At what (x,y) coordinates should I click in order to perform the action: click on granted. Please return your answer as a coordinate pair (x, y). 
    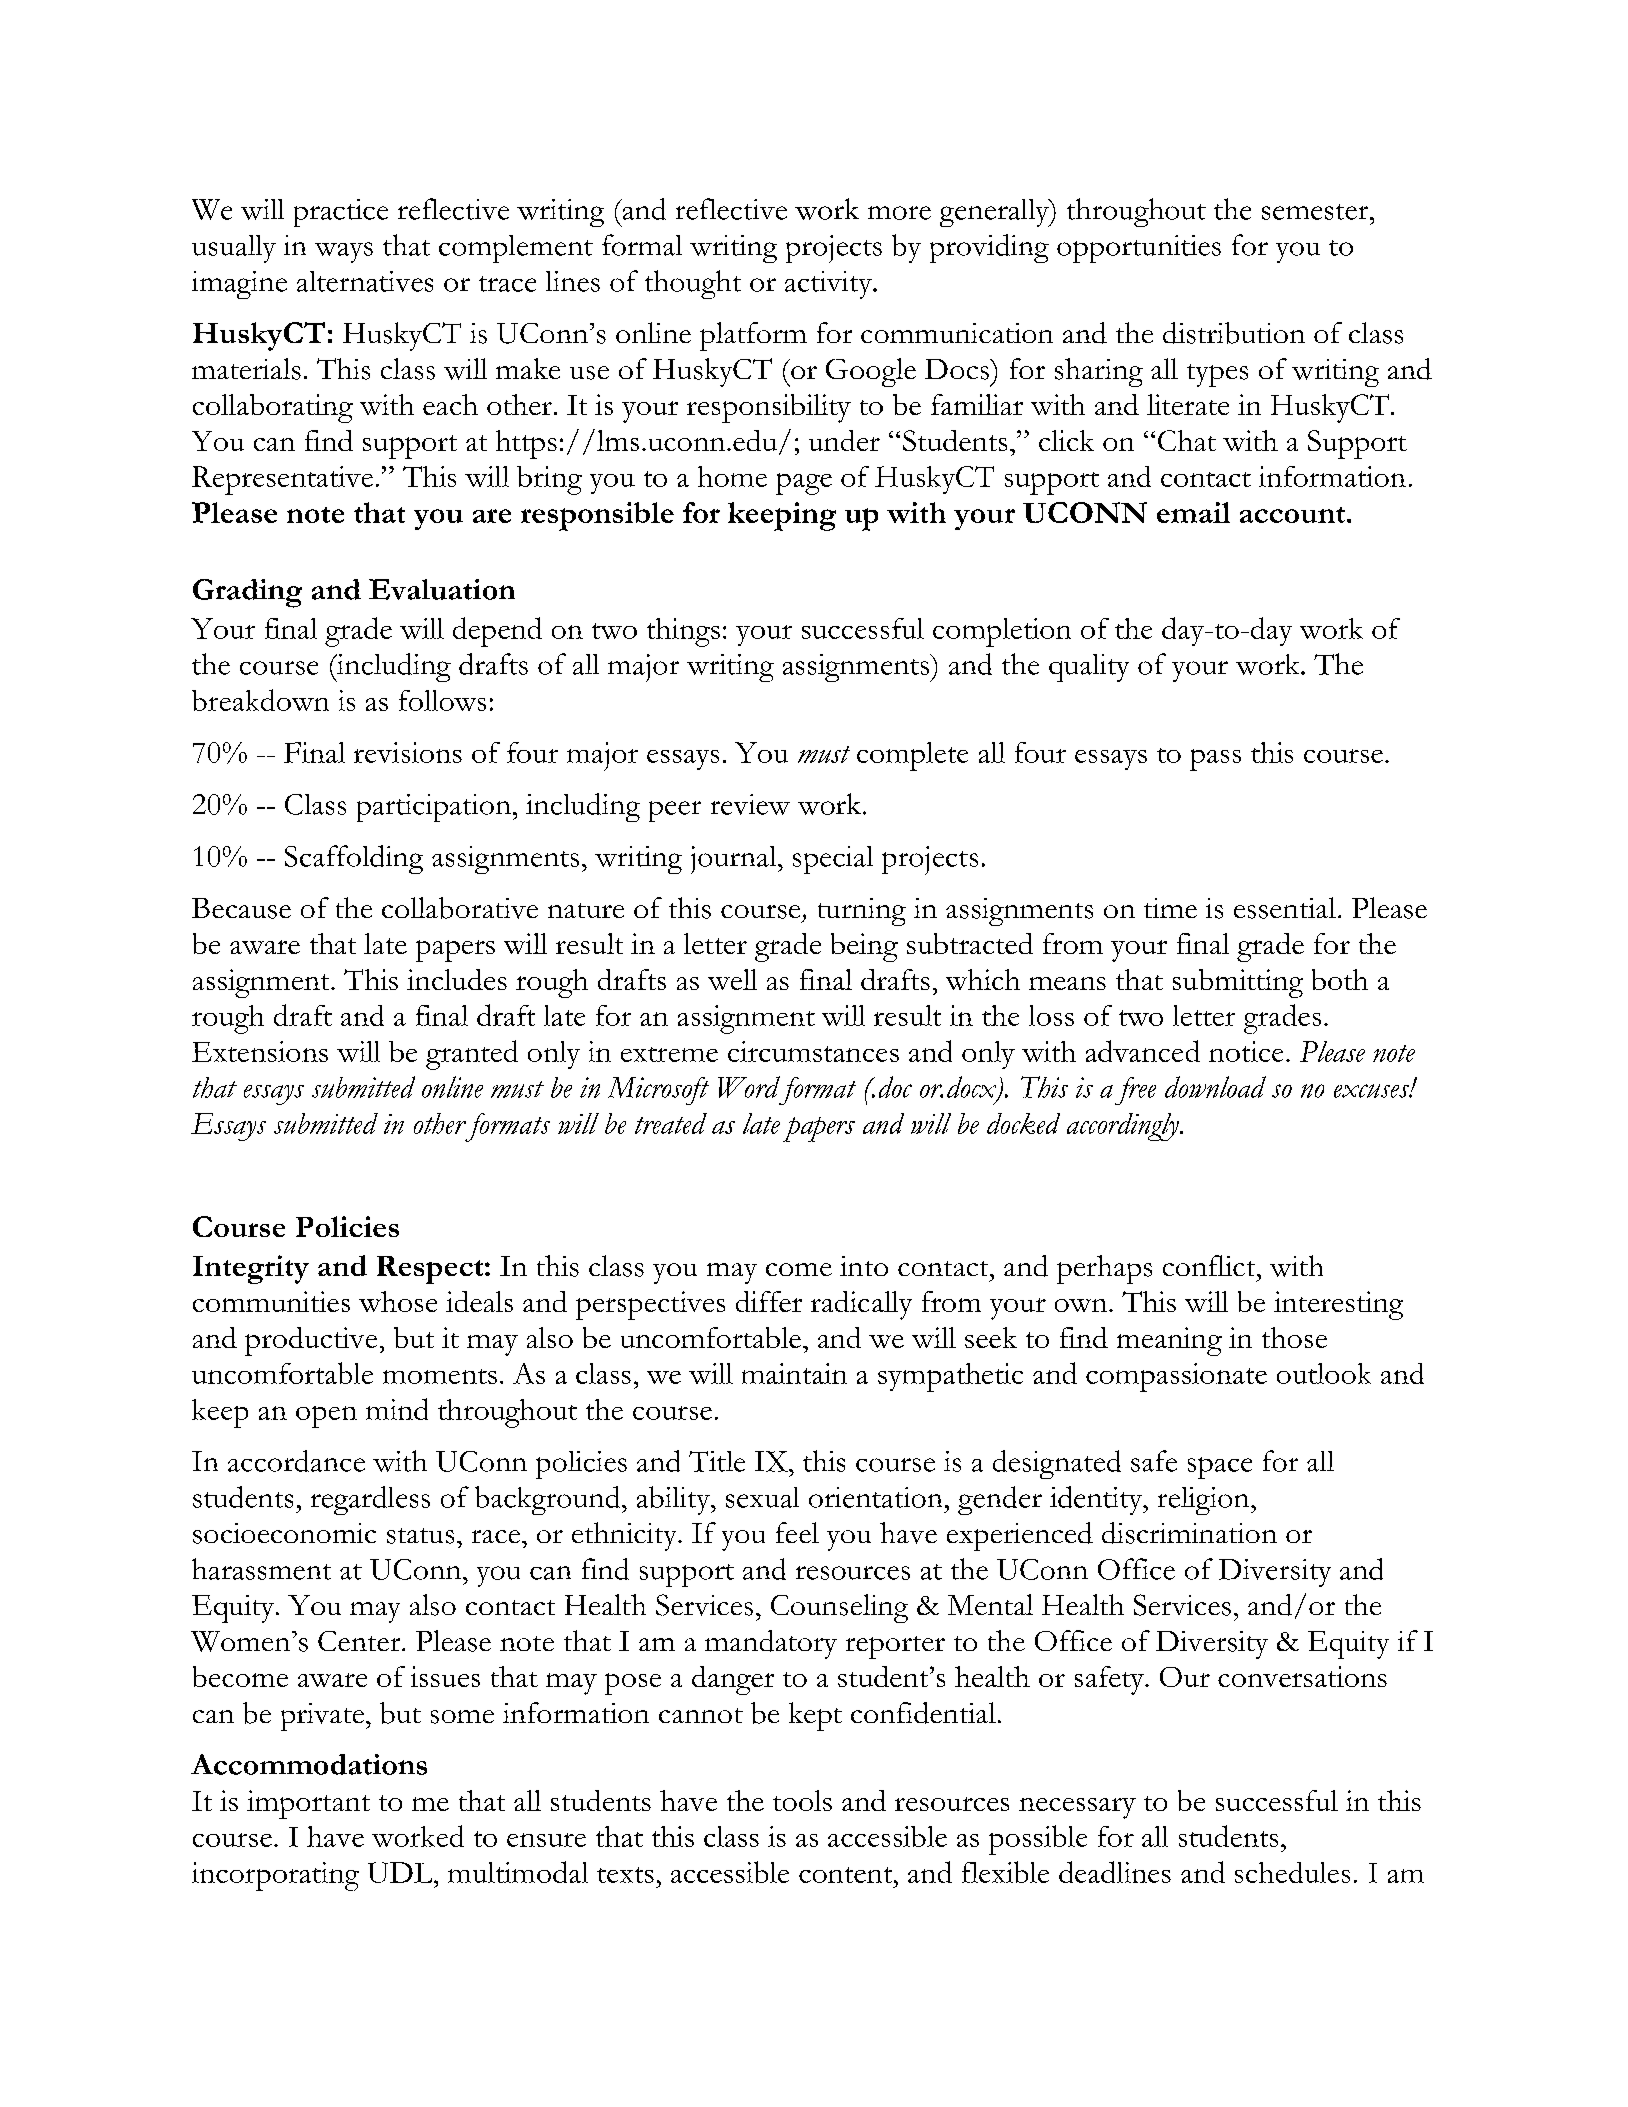
    Looking at the image, I should click on (472, 1055).
